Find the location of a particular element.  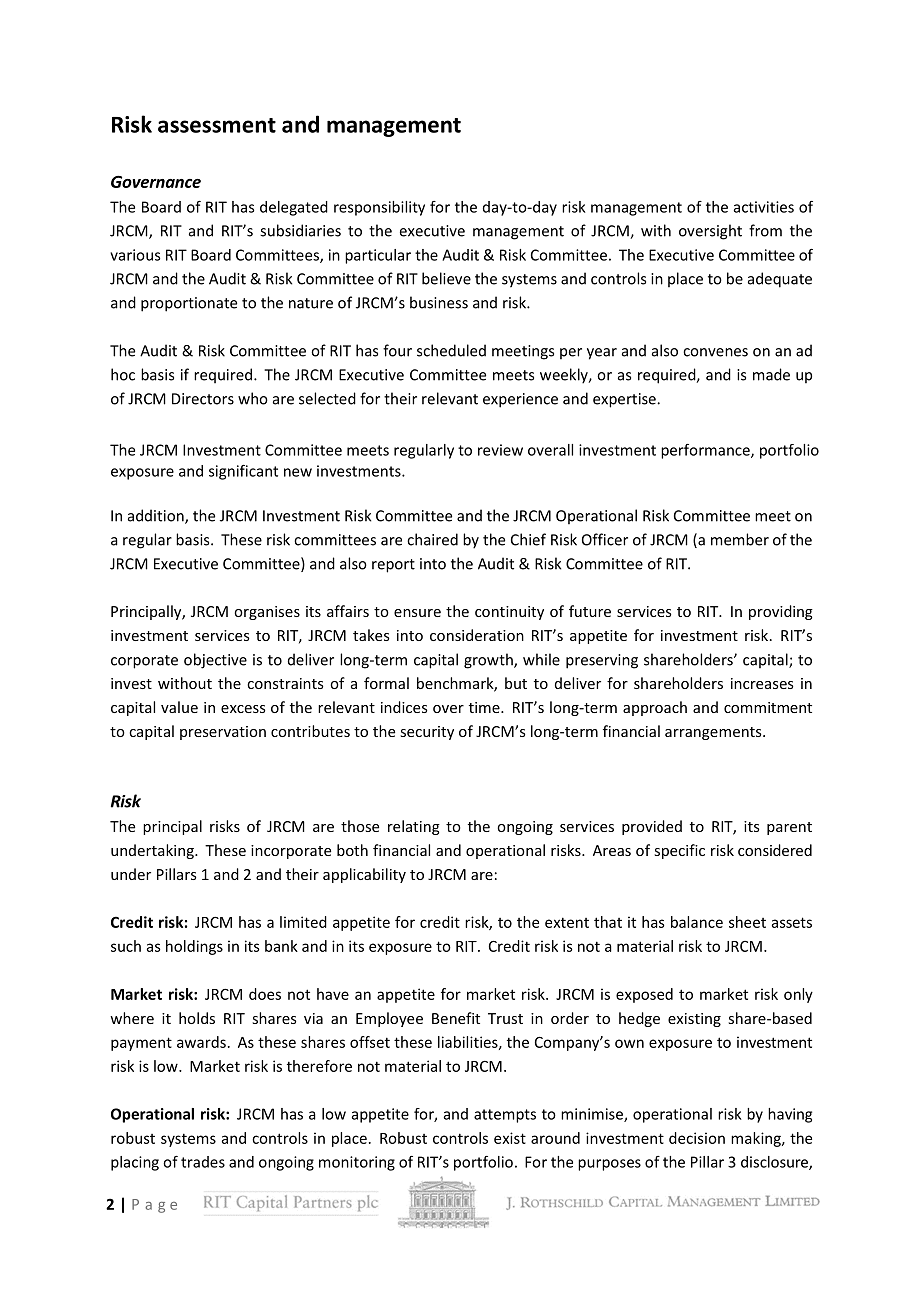

responsibility is located at coordinates (379, 208).
